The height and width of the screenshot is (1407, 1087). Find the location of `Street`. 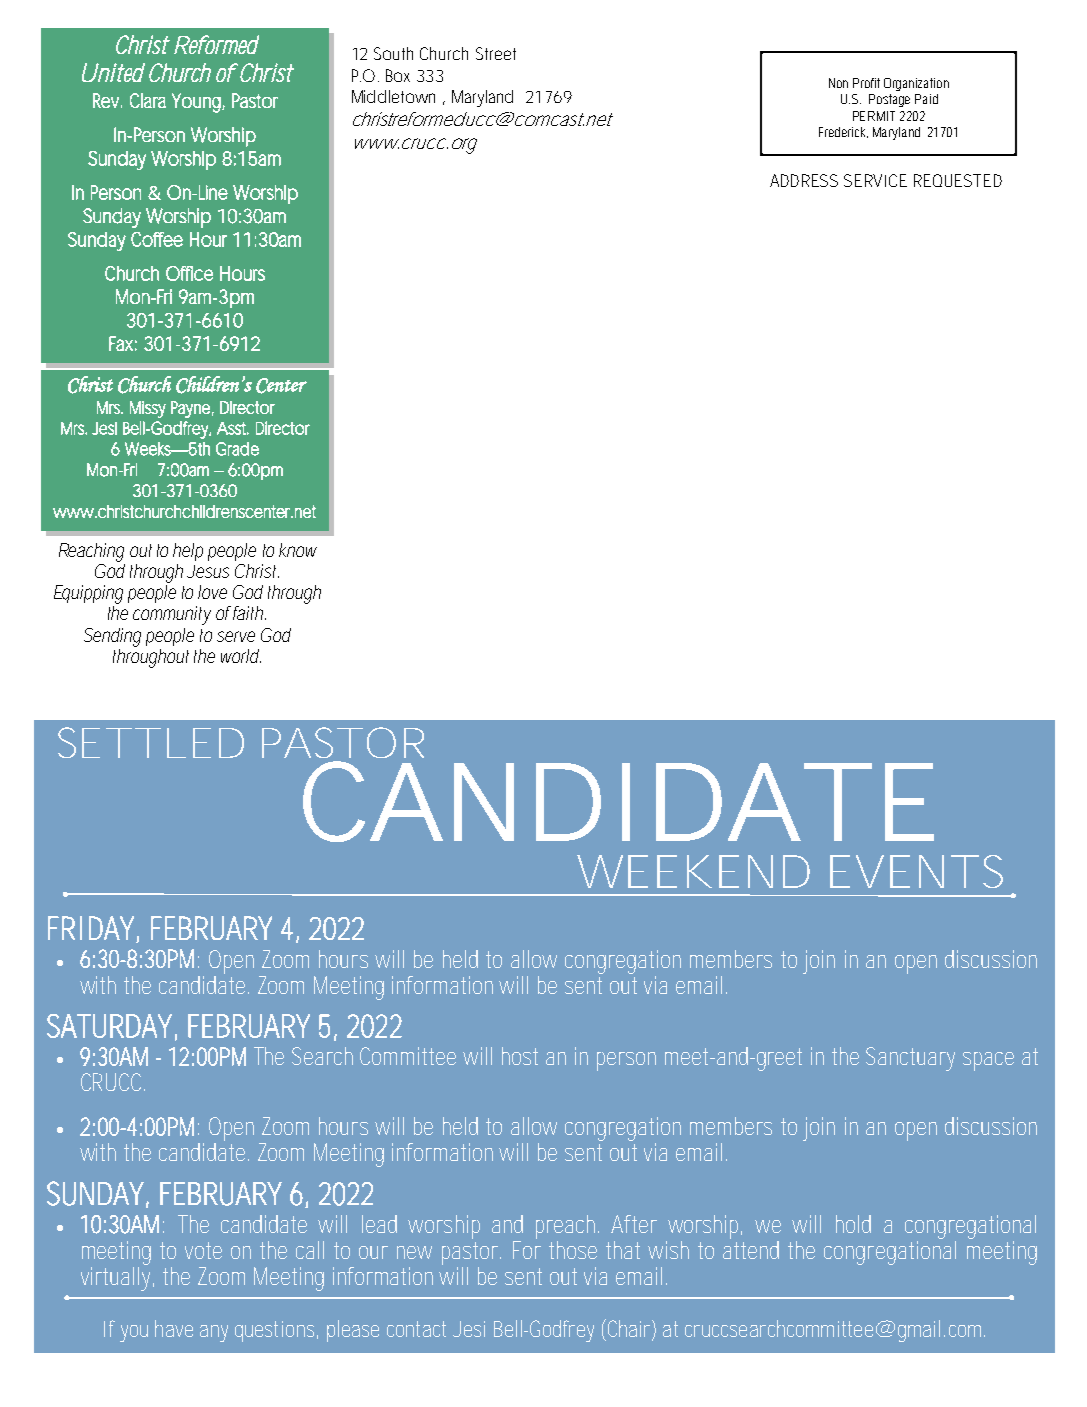

Street is located at coordinates (496, 53).
